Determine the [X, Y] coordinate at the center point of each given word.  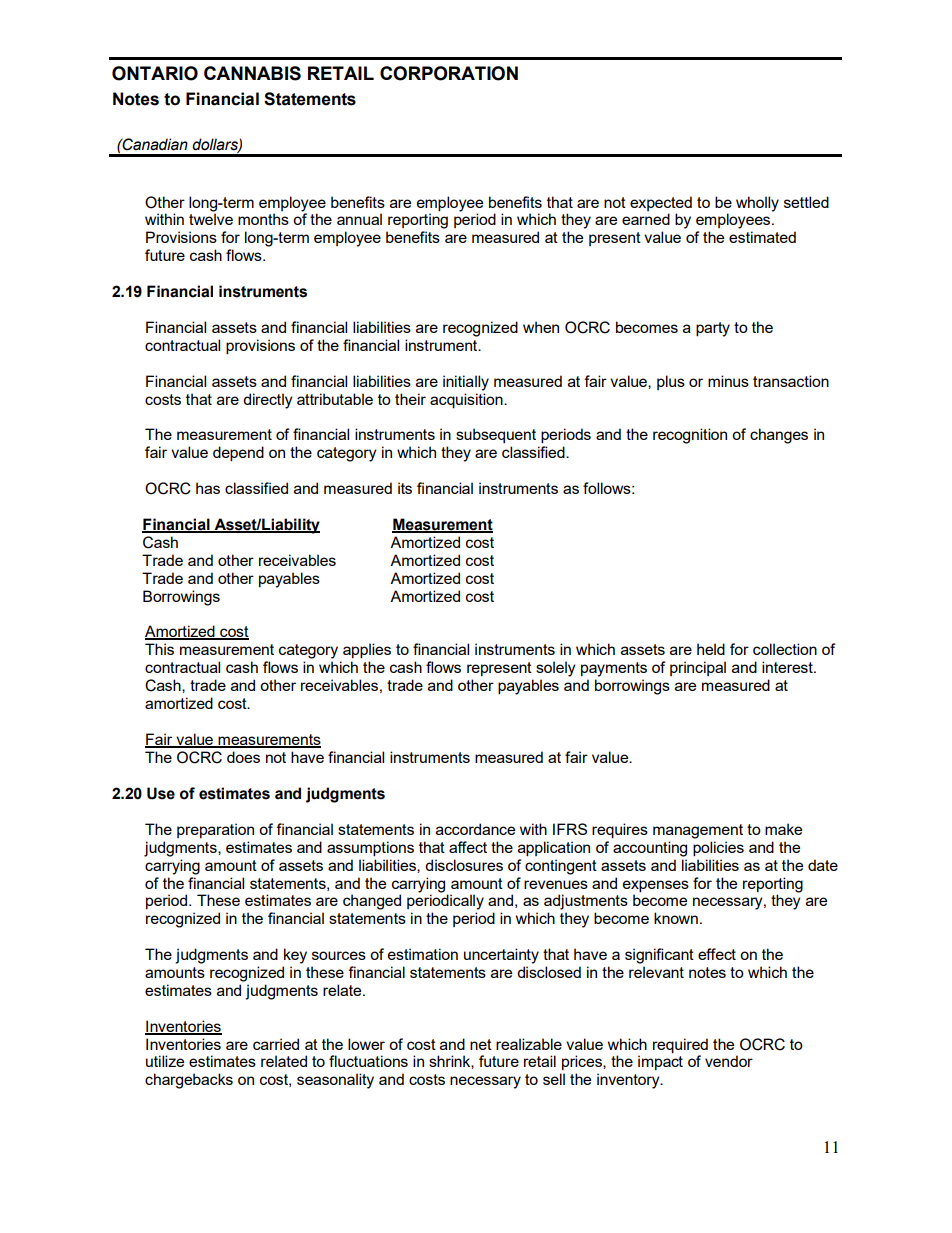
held [711, 649]
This [159, 649]
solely [555, 669]
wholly [757, 204]
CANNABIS [252, 73]
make [783, 829]
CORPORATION [449, 73]
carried [276, 1044]
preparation [215, 830]
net [481, 1044]
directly [267, 401]
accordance [475, 829]
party [713, 329]
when [541, 327]
